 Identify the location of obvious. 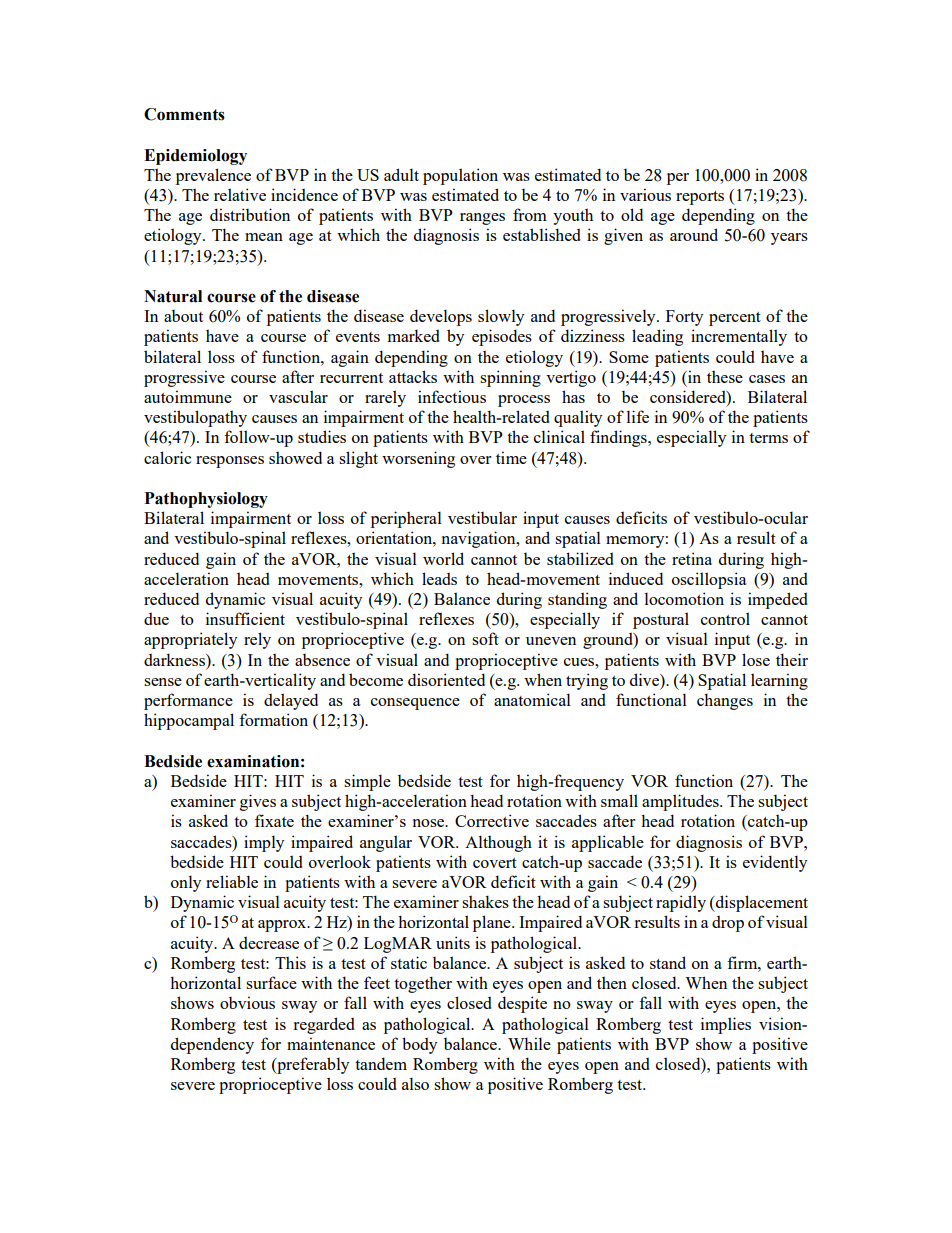
(247, 1002).
